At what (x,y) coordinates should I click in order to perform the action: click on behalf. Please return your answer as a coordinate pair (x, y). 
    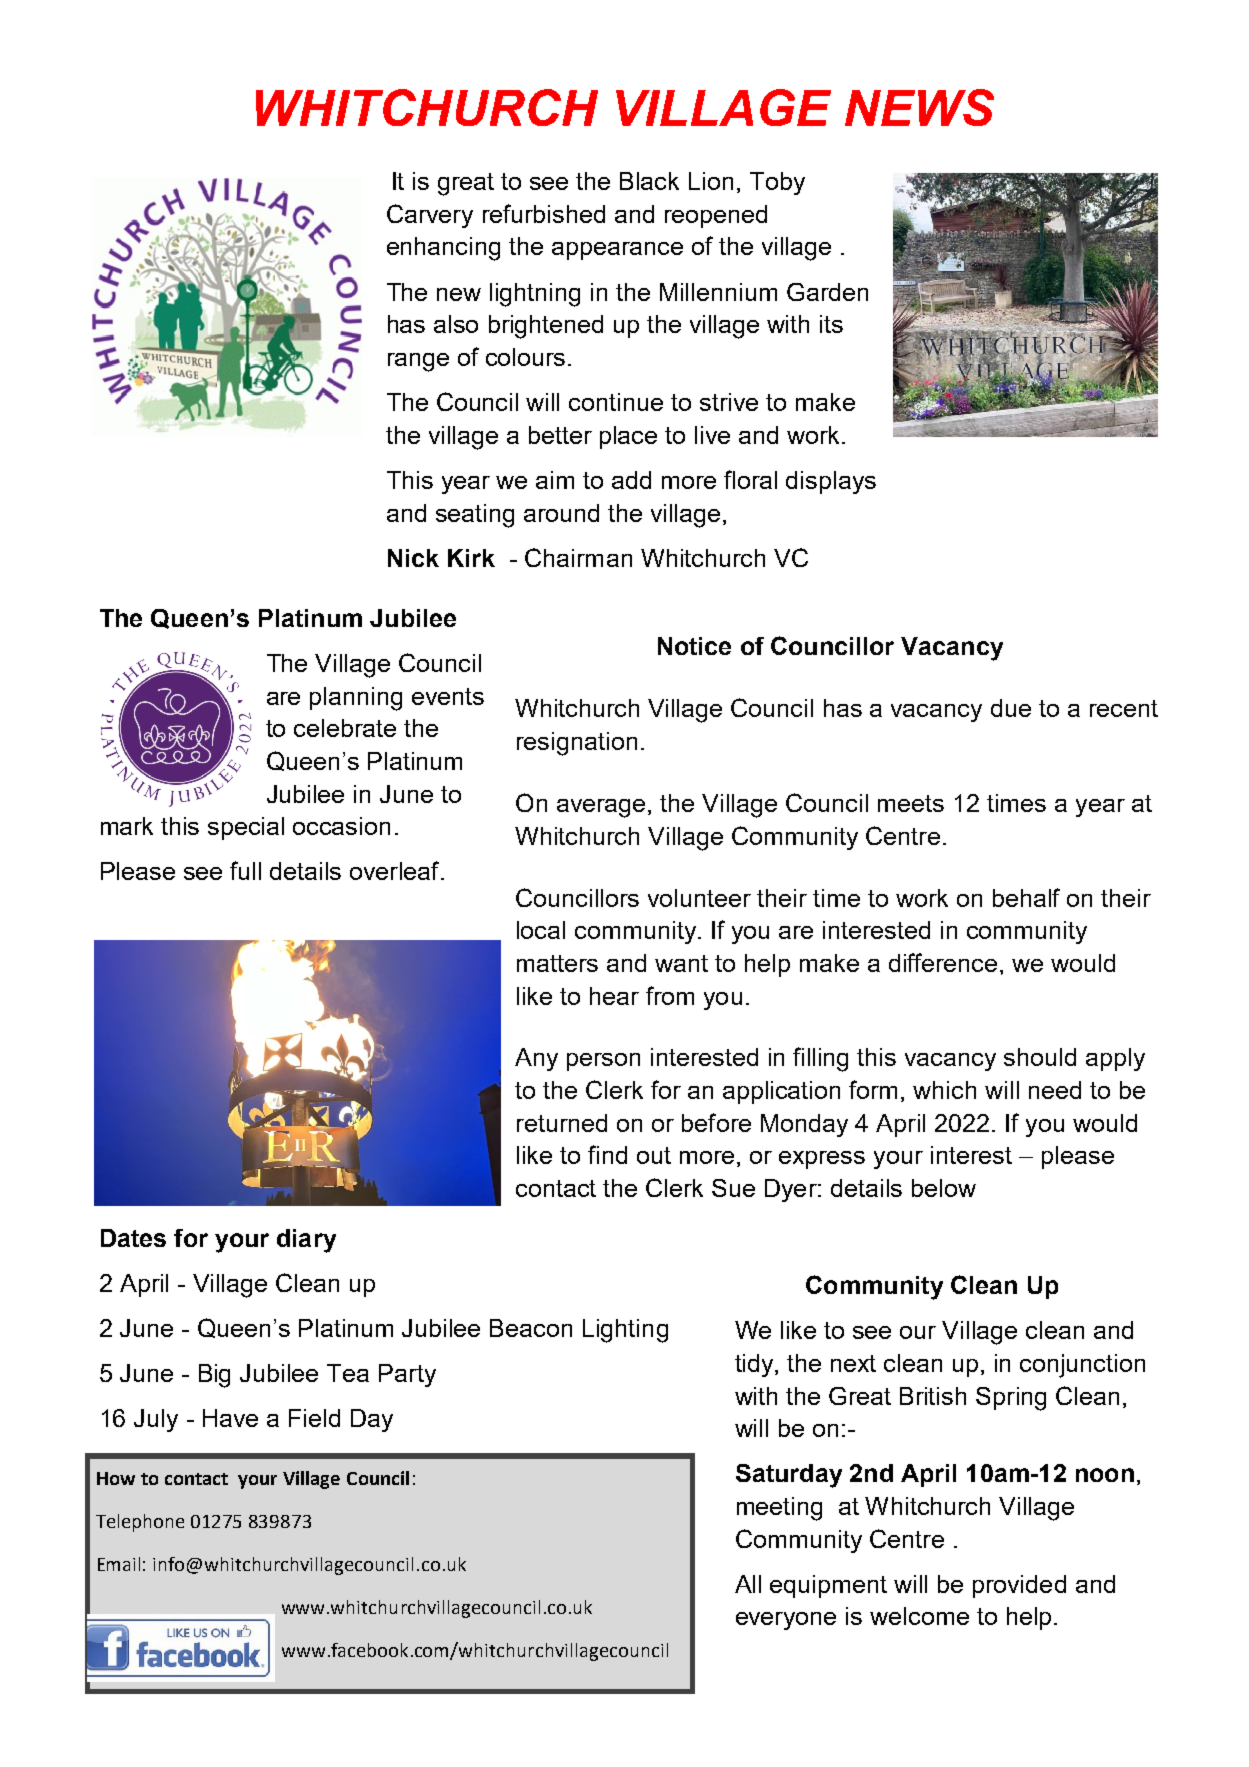
    Looking at the image, I should click on (1026, 897).
